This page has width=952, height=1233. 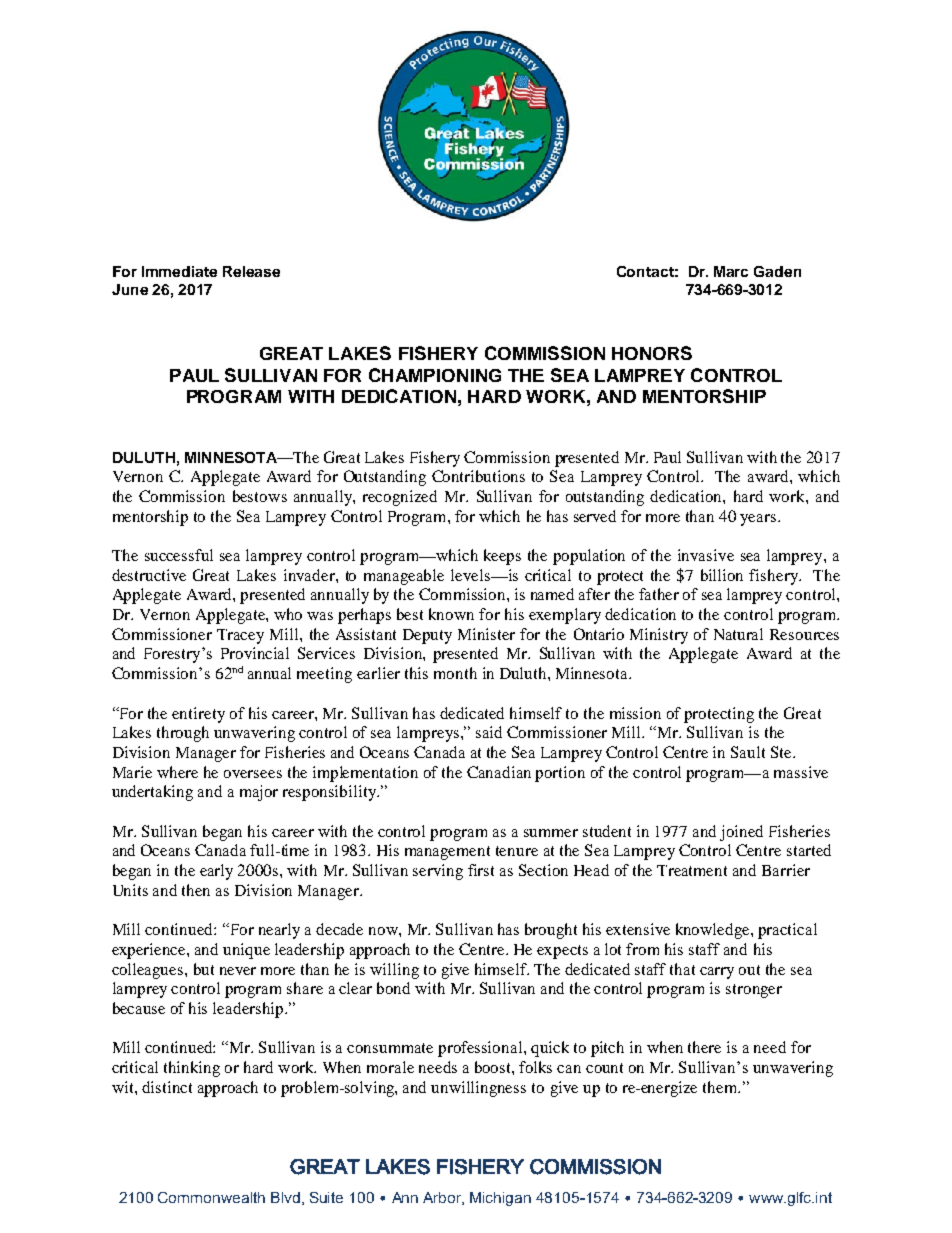 I want to click on Minister, so click(x=486, y=634).
